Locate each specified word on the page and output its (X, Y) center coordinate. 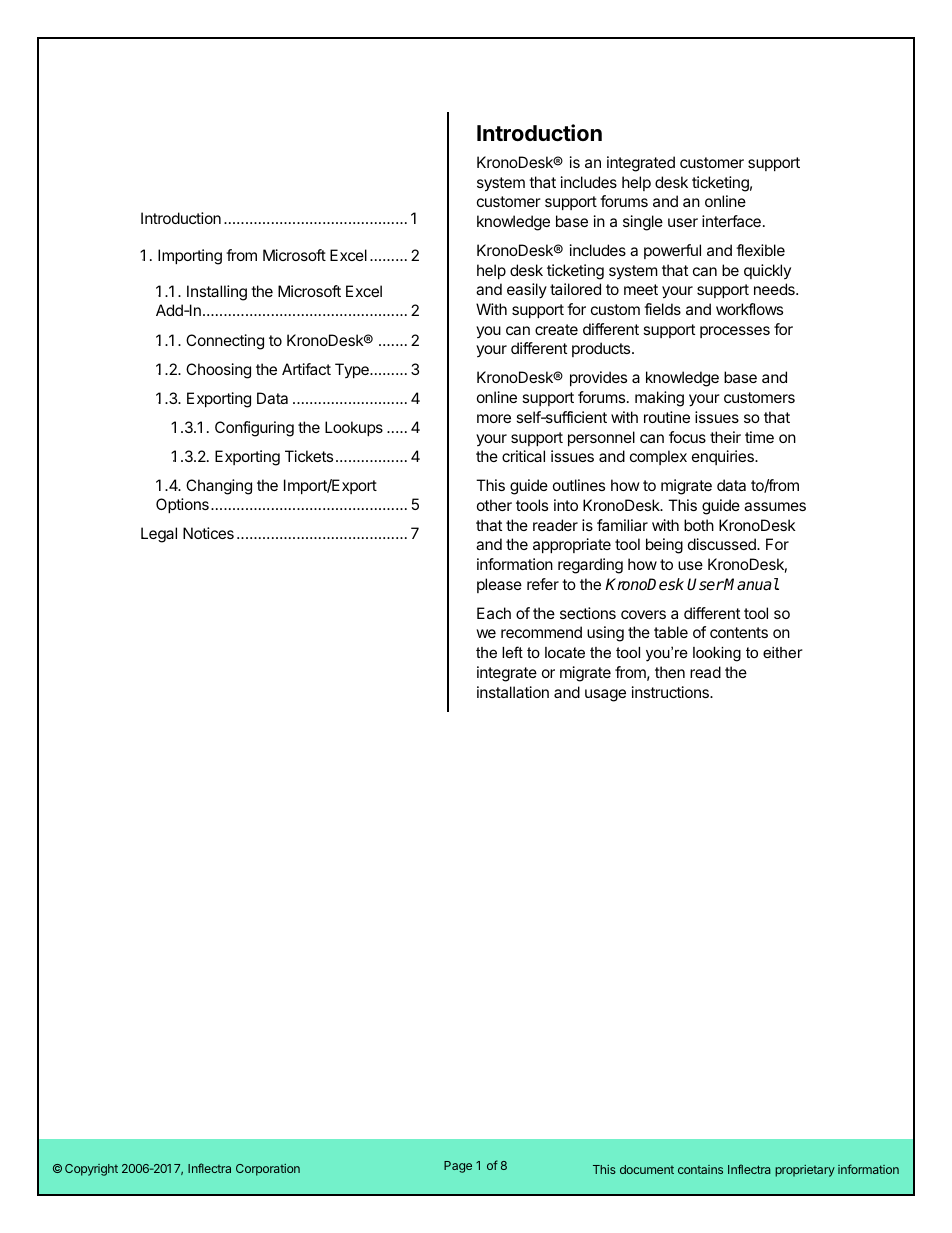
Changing (219, 487)
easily (527, 290)
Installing (217, 293)
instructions (671, 692)
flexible (760, 250)
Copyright (91, 1170)
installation (513, 692)
